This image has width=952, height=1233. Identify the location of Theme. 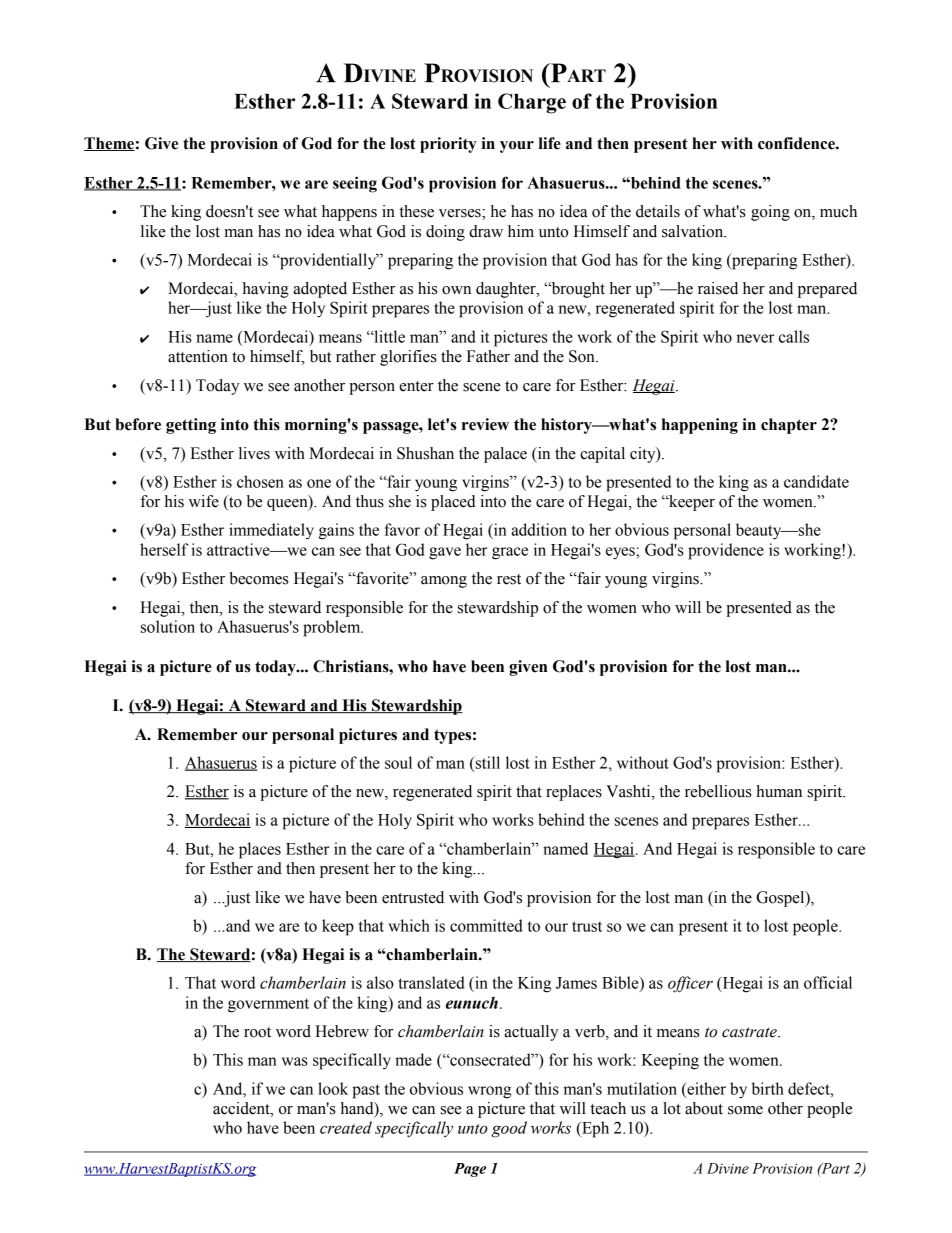
(109, 144).
